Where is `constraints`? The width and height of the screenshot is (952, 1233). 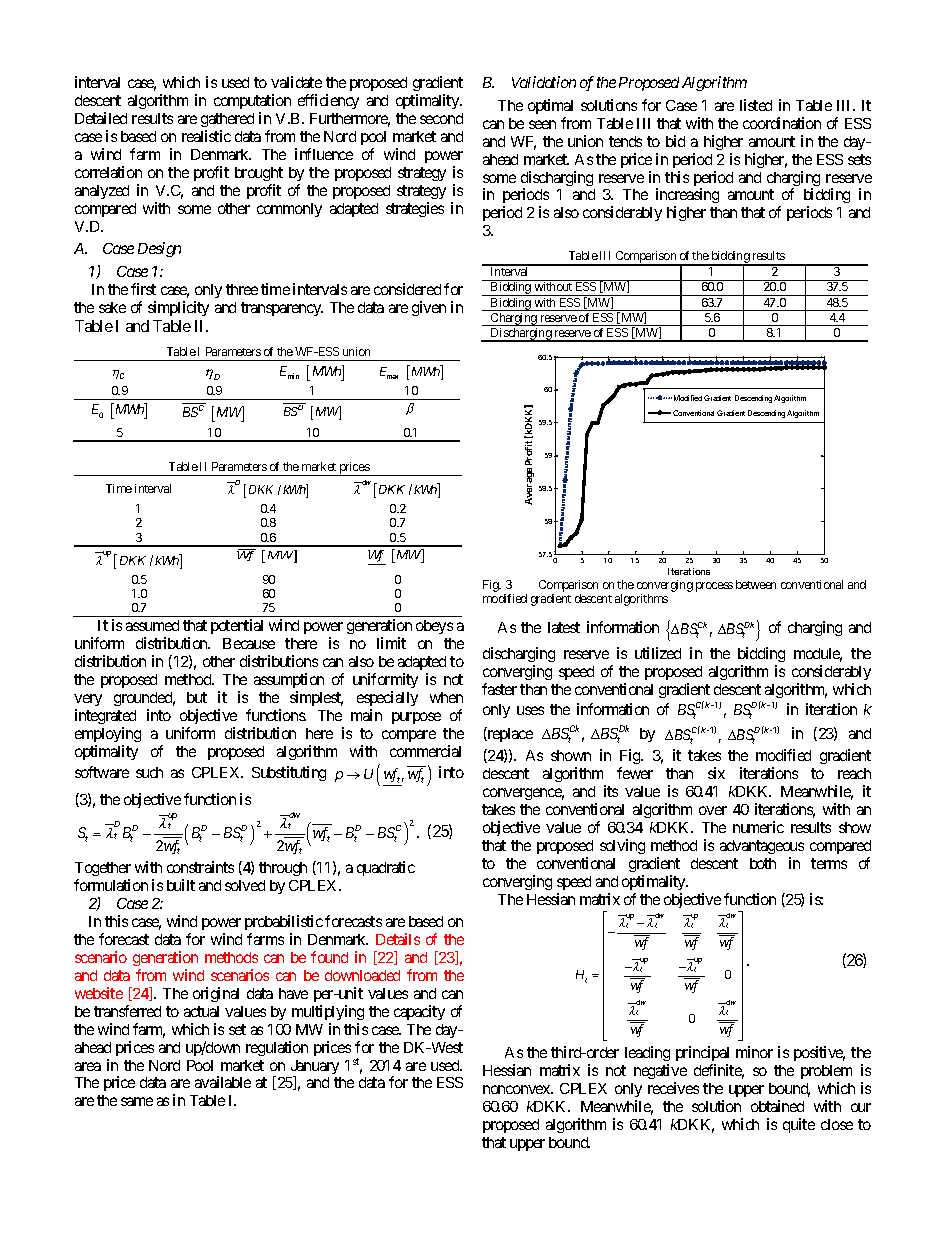
constraints is located at coordinates (200, 867).
